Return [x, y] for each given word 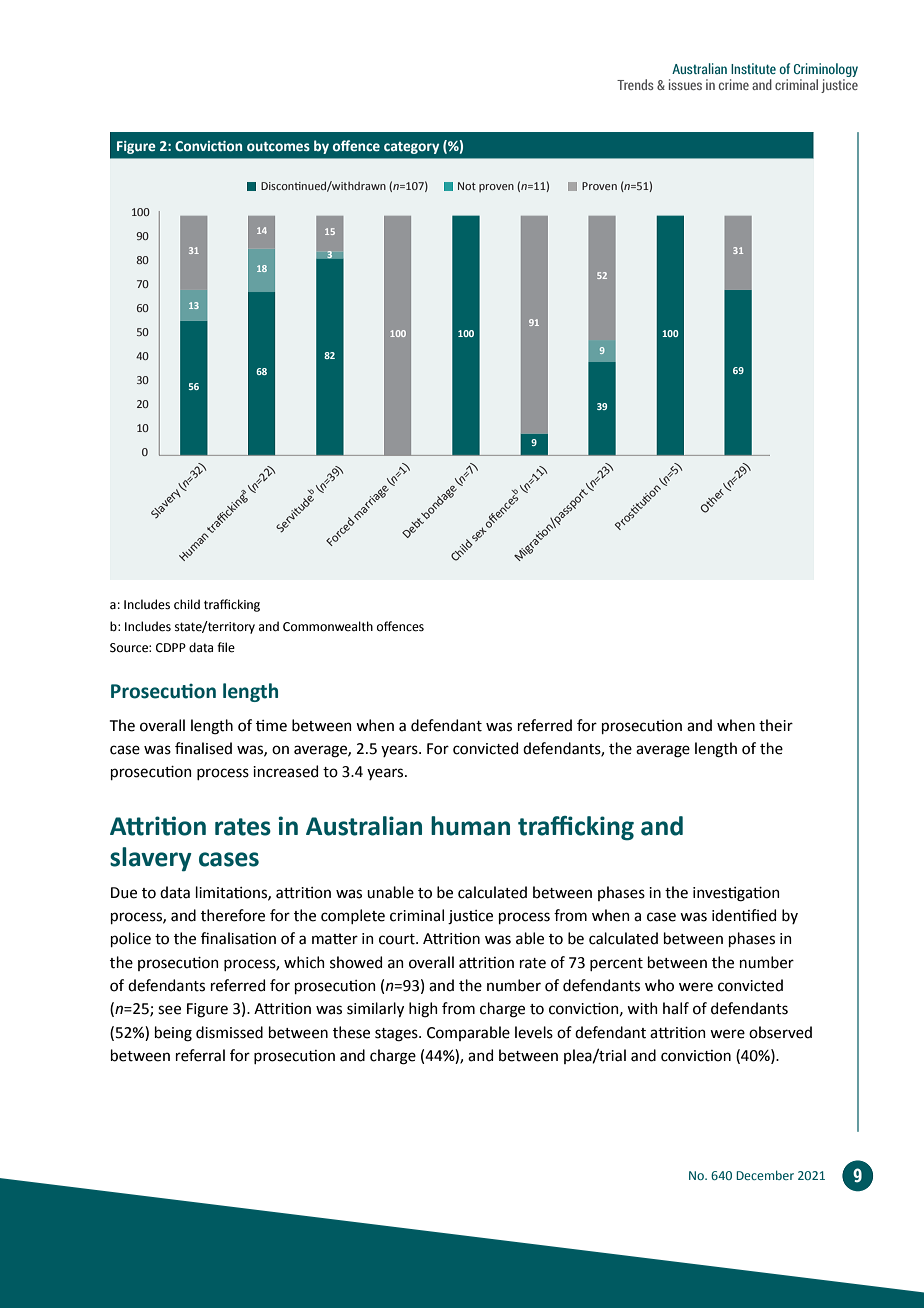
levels [534, 1032]
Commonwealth [328, 626]
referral [200, 1055]
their [776, 725]
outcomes [278, 146]
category [411, 148]
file [226, 647]
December [765, 1175]
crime [734, 84]
